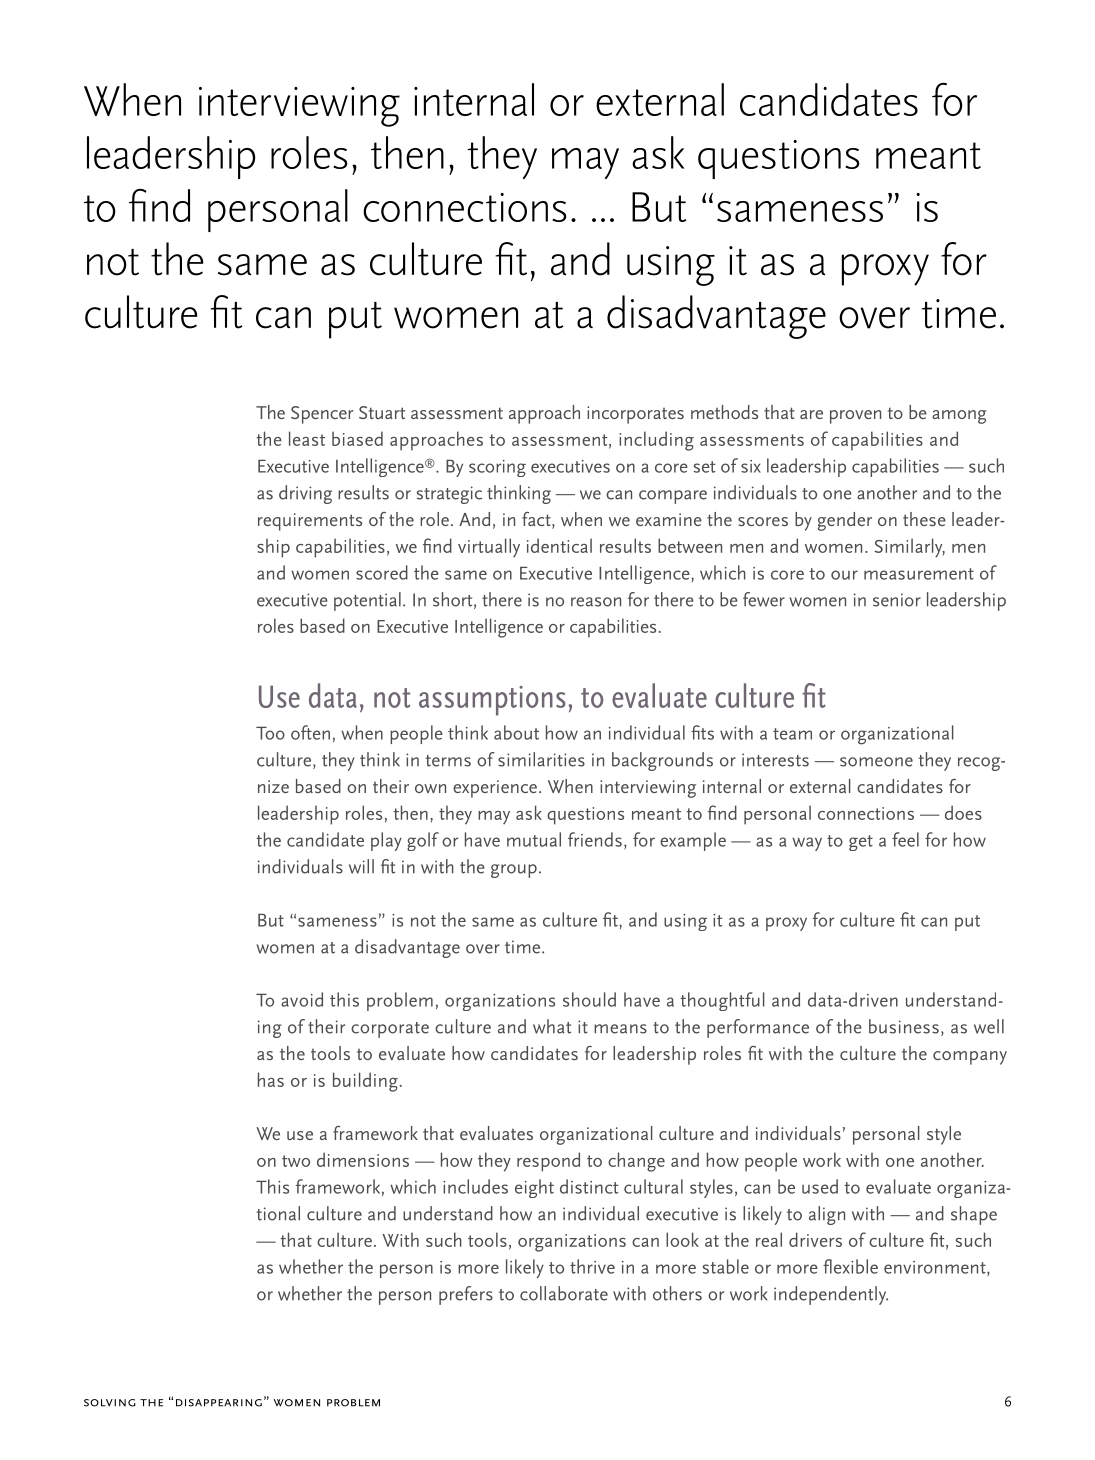 The height and width of the screenshot is (1460, 1095). What do you see at coordinates (361, 866) in the screenshot?
I see `will` at bounding box center [361, 866].
